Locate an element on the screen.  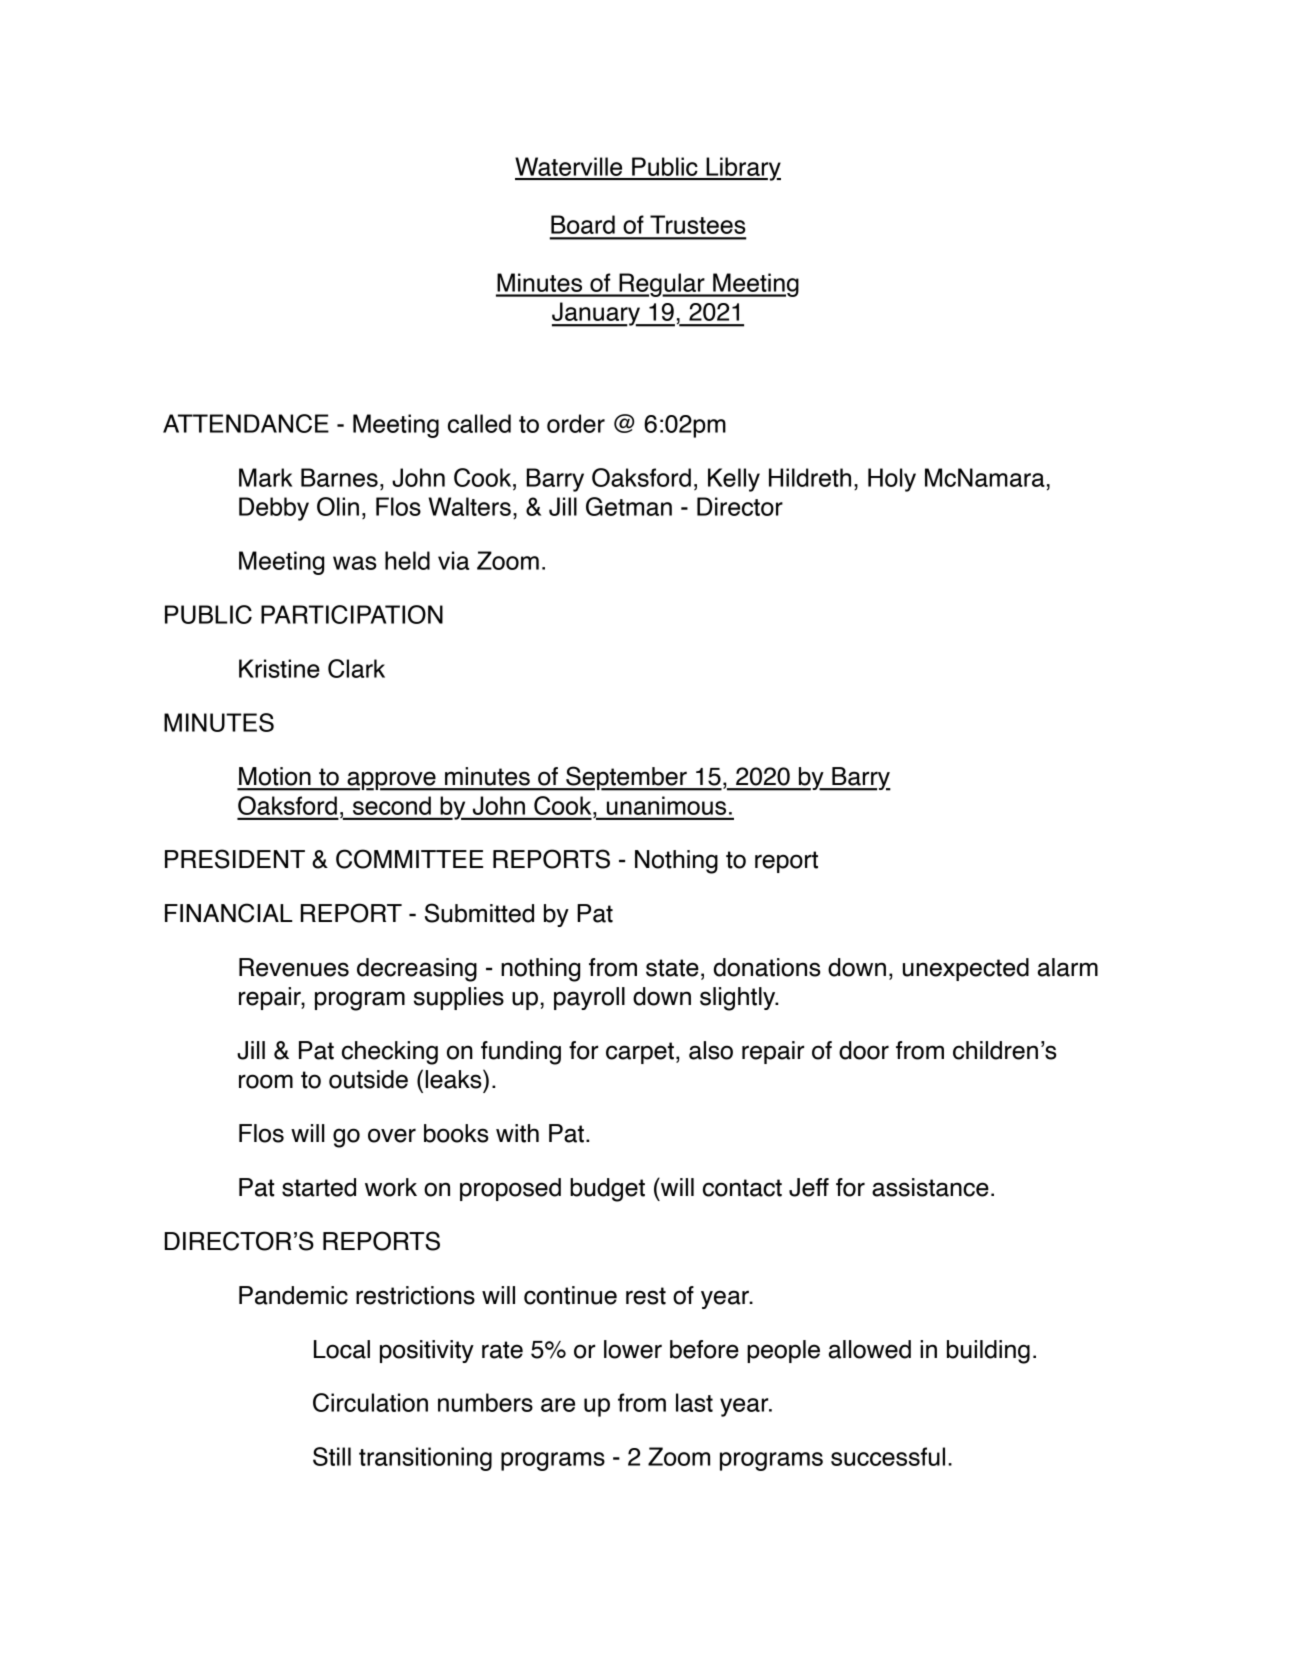
Board is located at coordinates (583, 224).
